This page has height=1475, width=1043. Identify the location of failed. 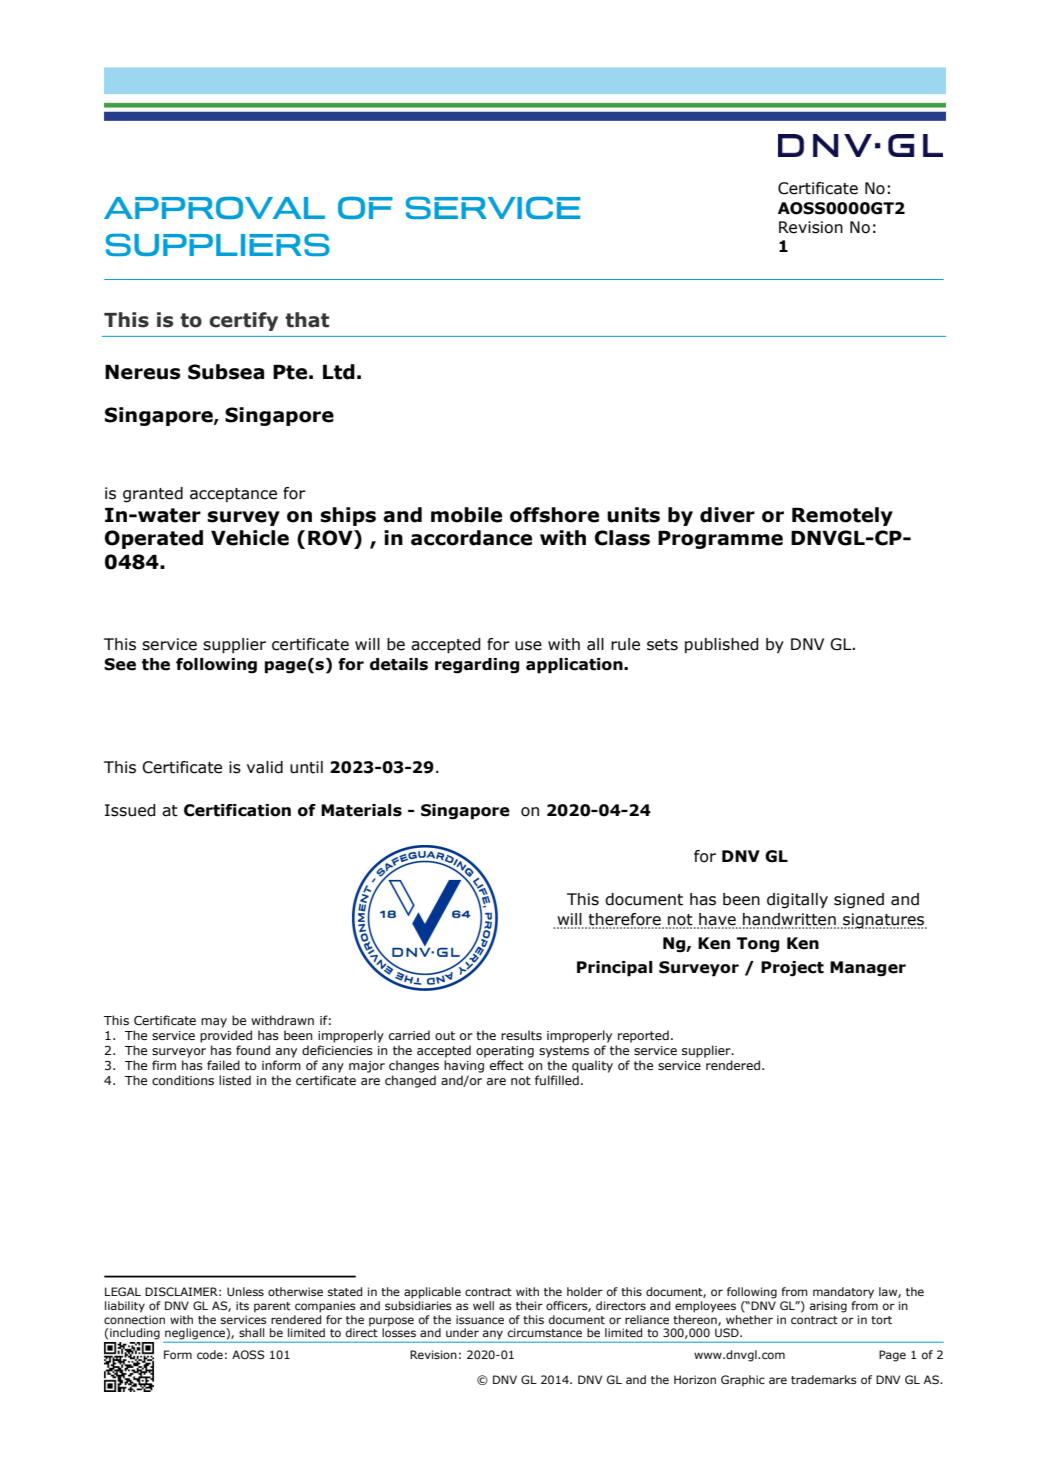
(223, 1065).
